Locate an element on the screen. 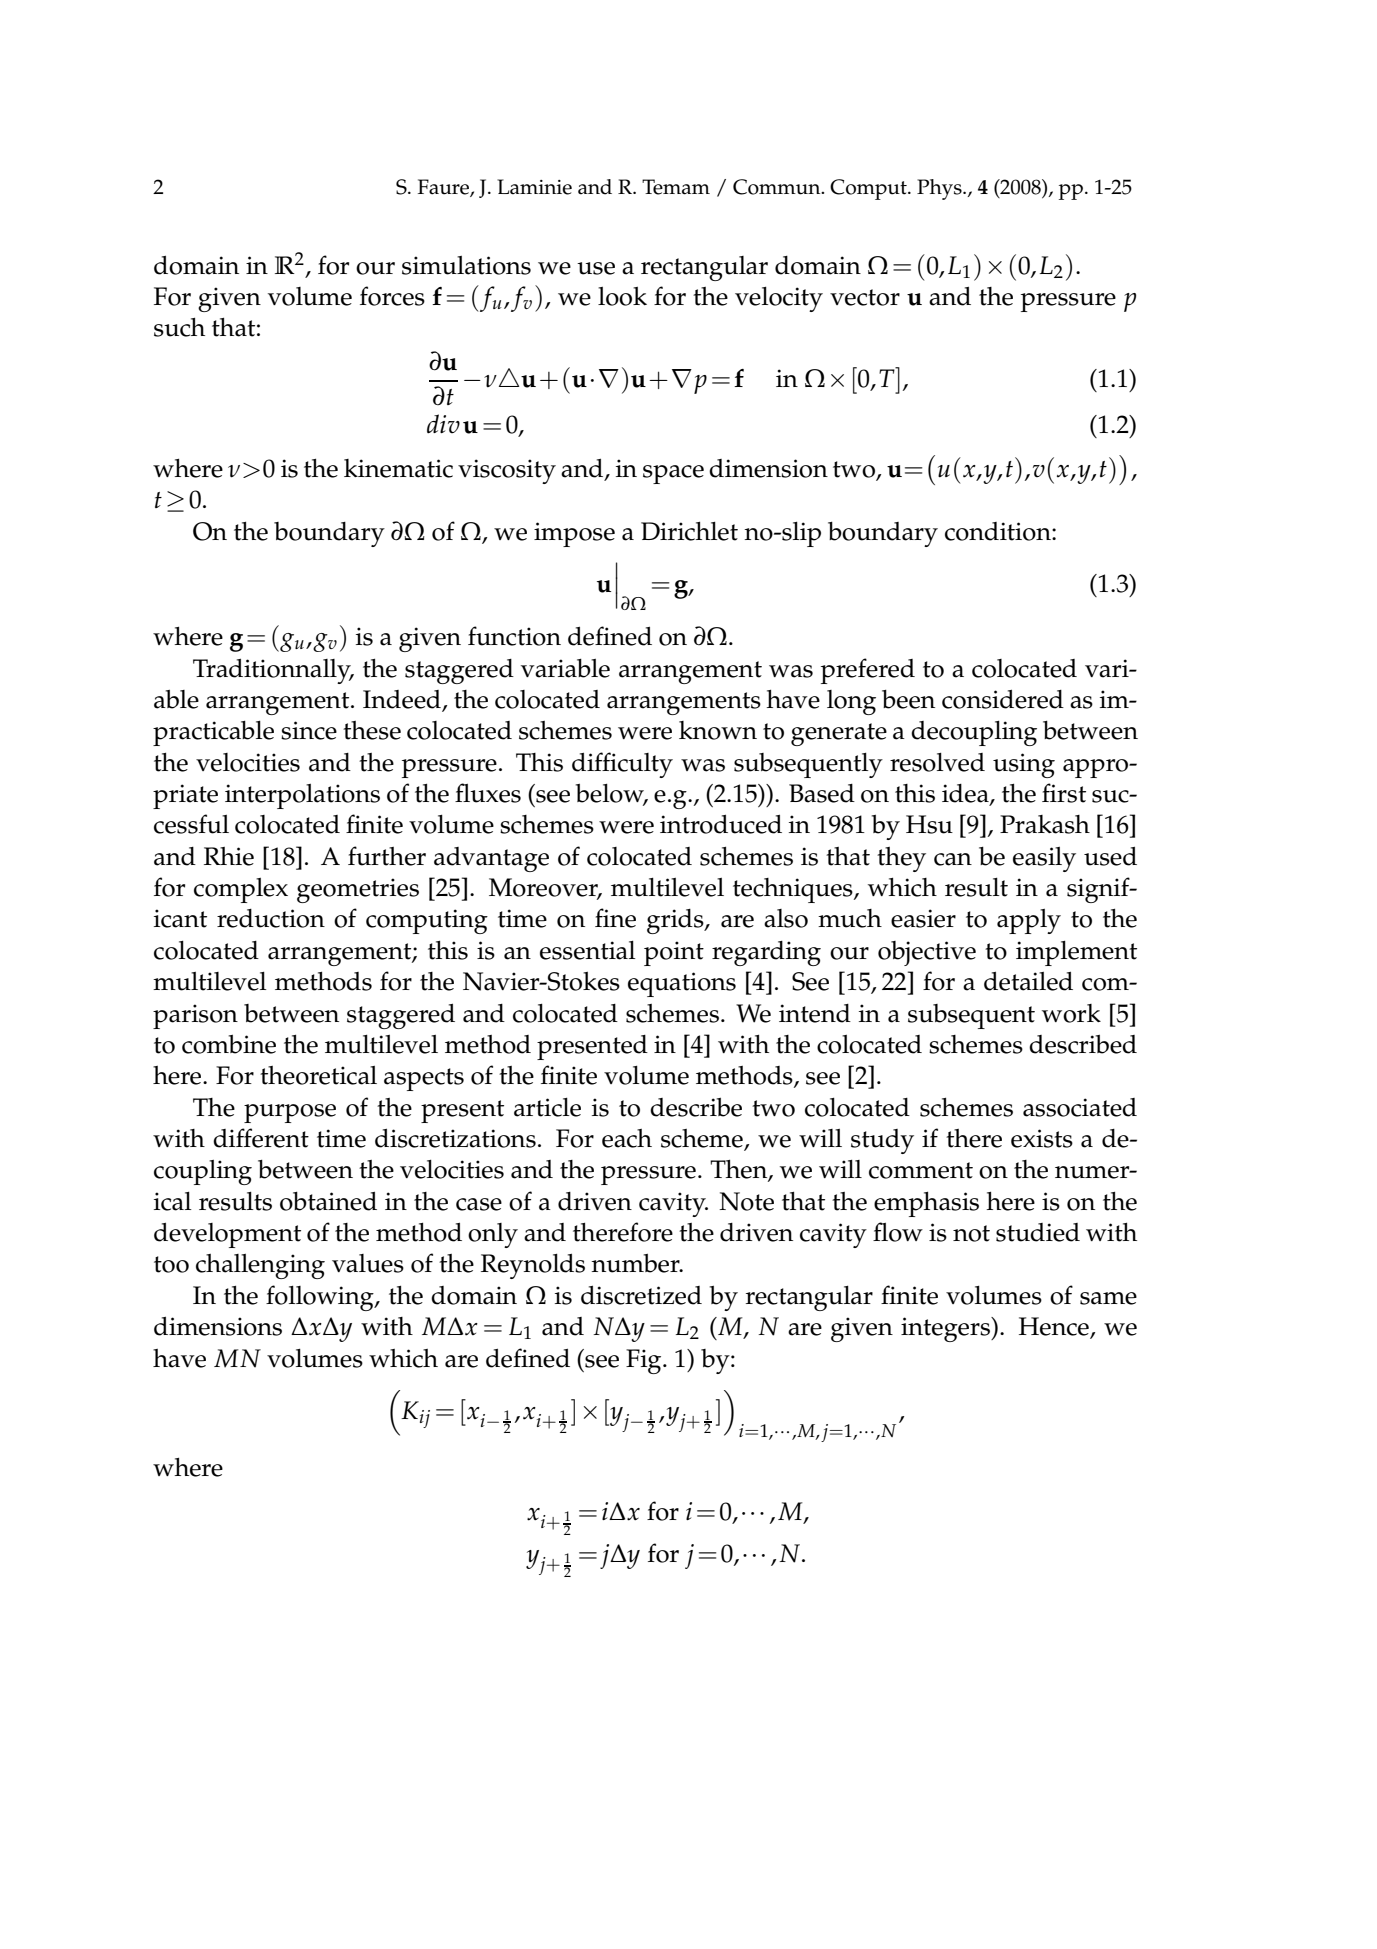 This screenshot has height=1949, width=1377. look is located at coordinates (622, 296).
